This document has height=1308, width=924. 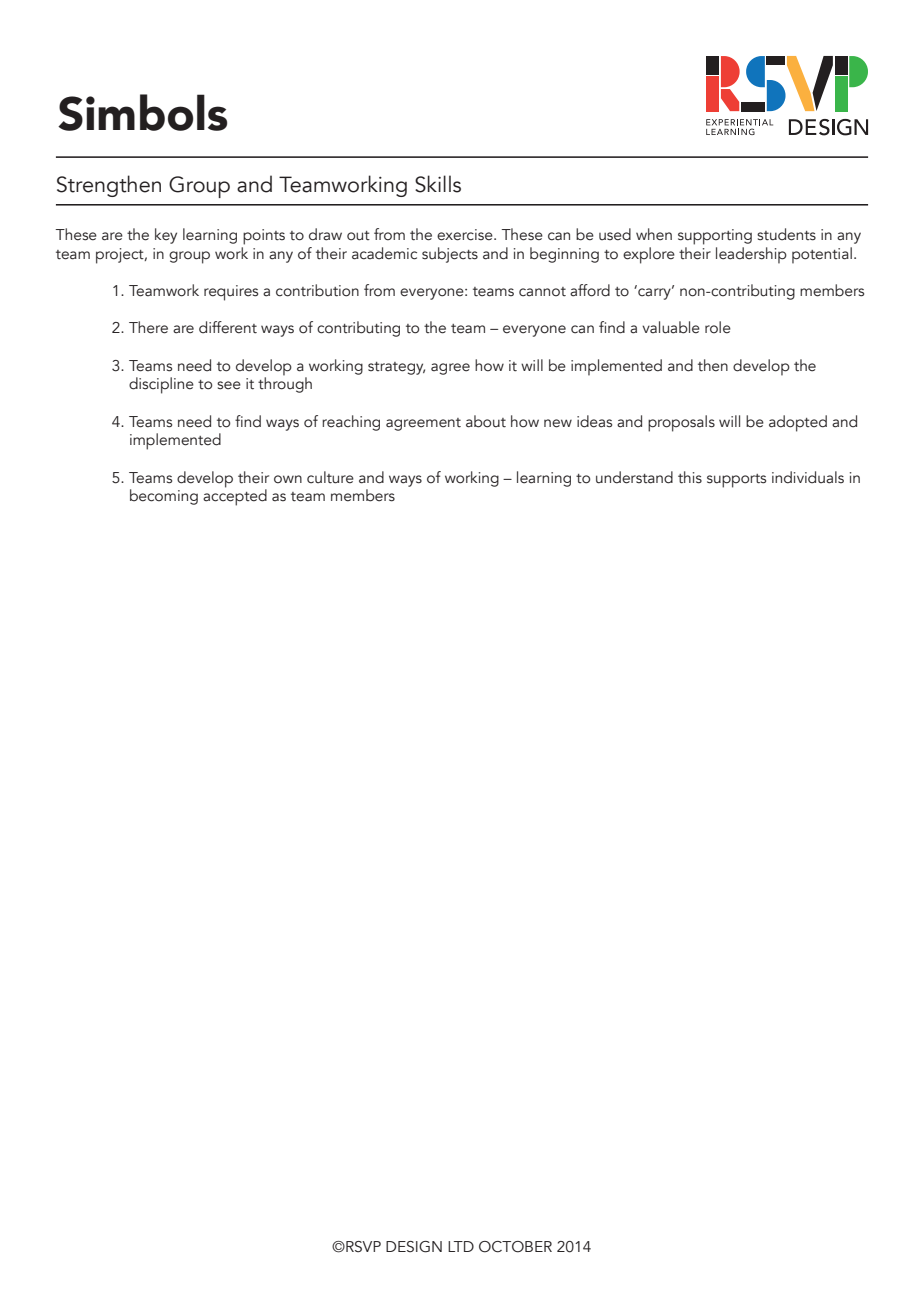 What do you see at coordinates (166, 236) in the document?
I see `key` at bounding box center [166, 236].
